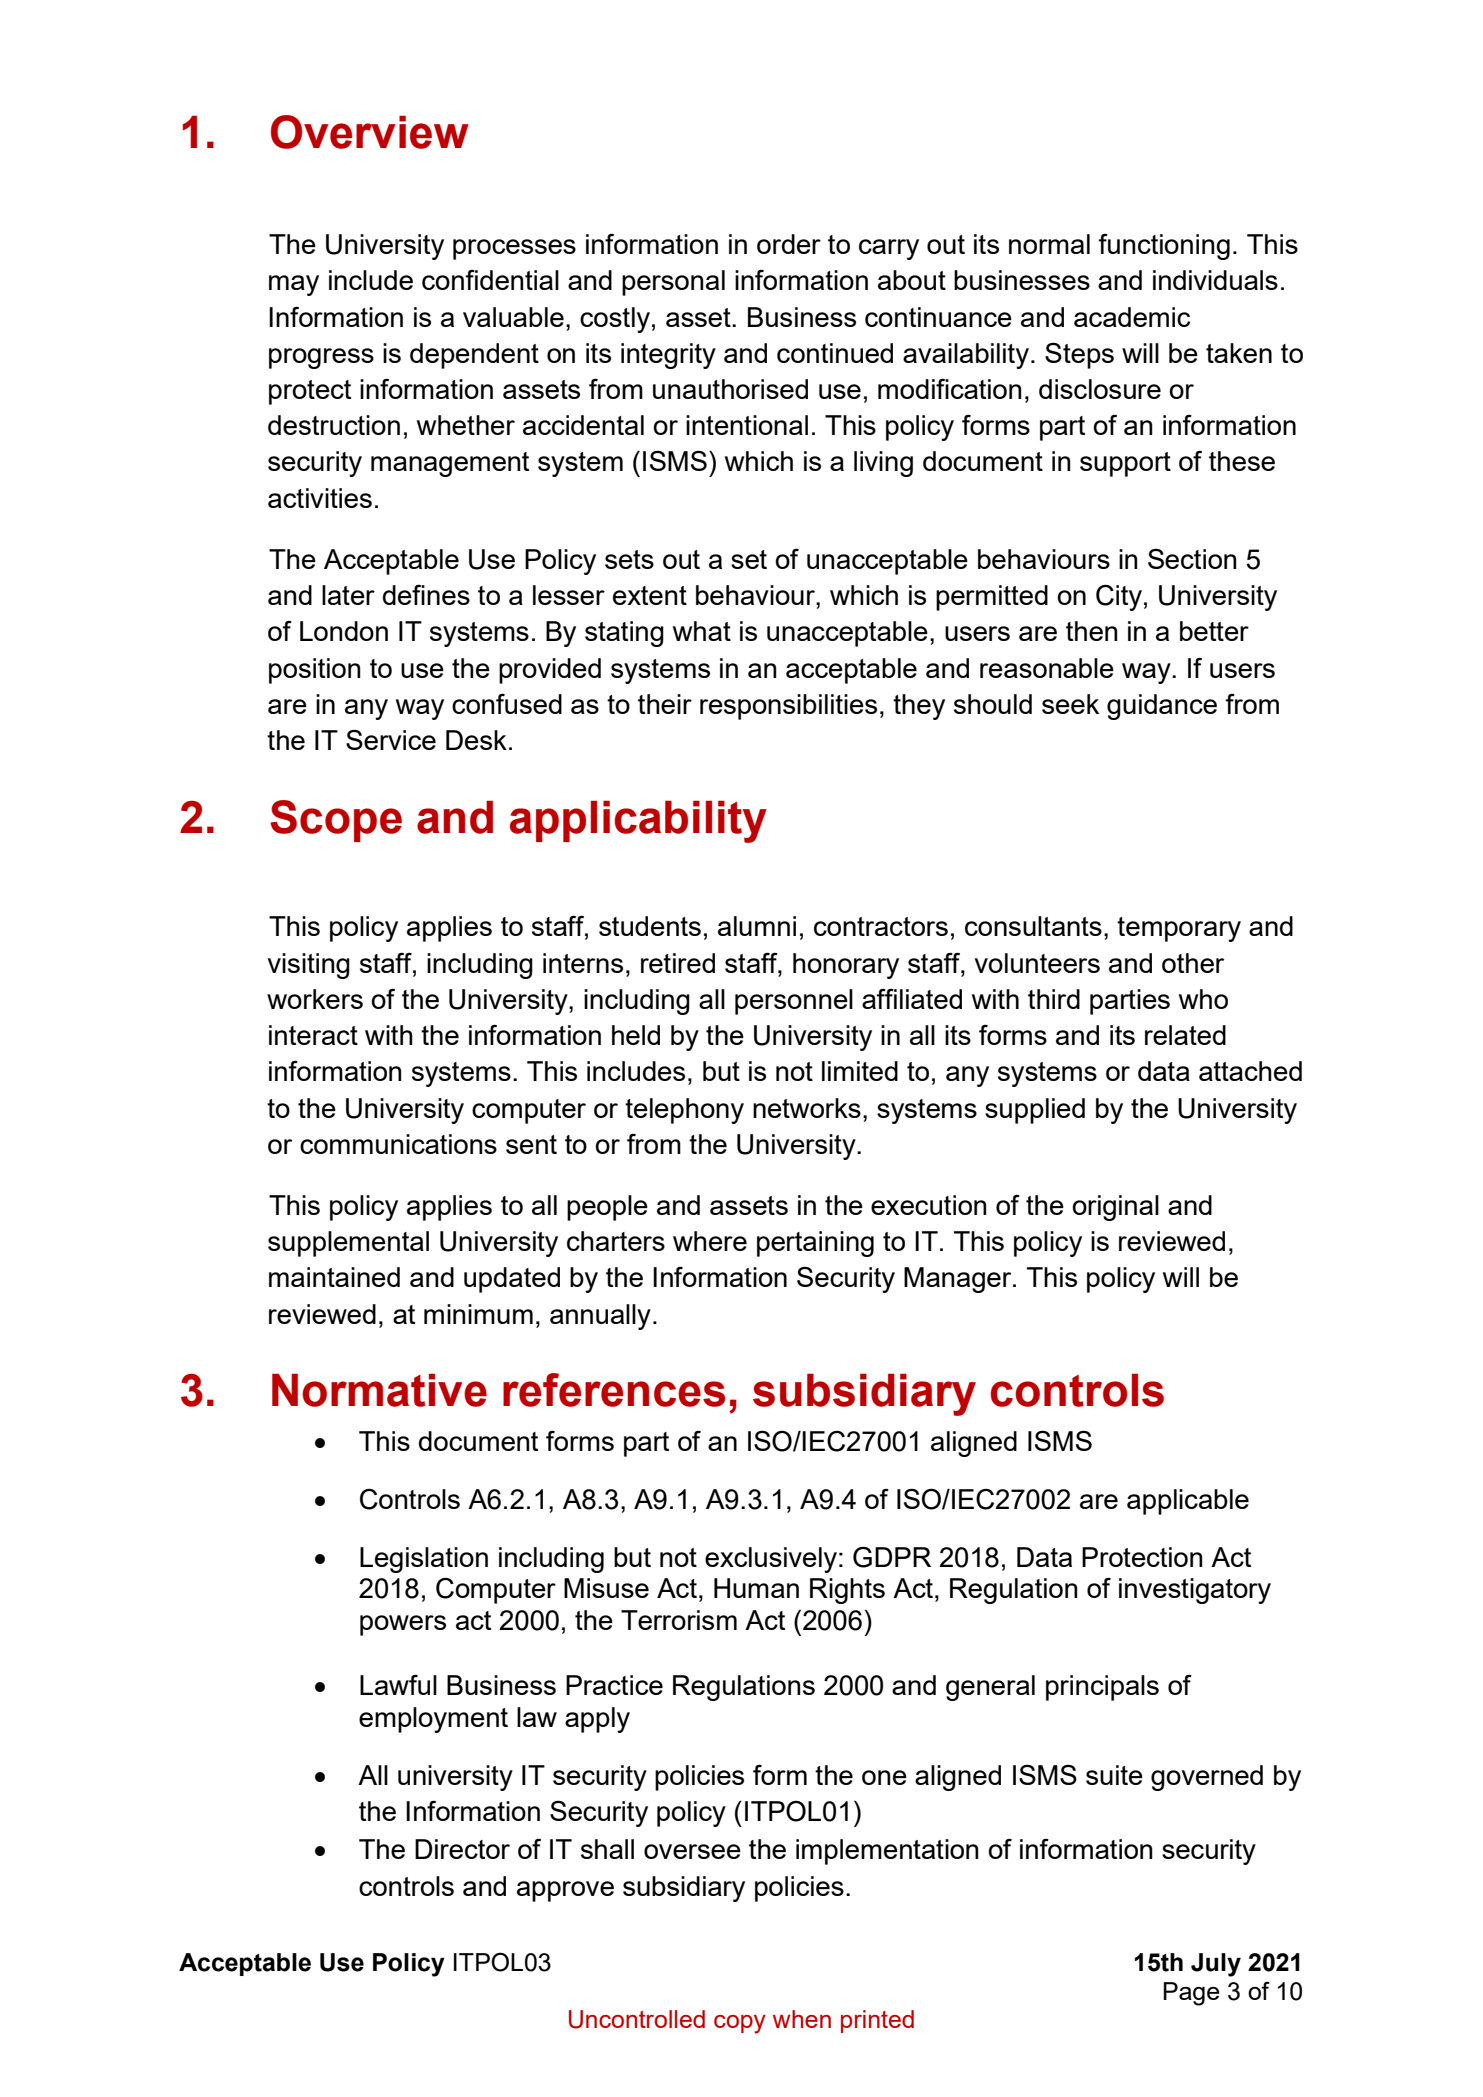  What do you see at coordinates (370, 132) in the screenshot?
I see `Overview` at bounding box center [370, 132].
